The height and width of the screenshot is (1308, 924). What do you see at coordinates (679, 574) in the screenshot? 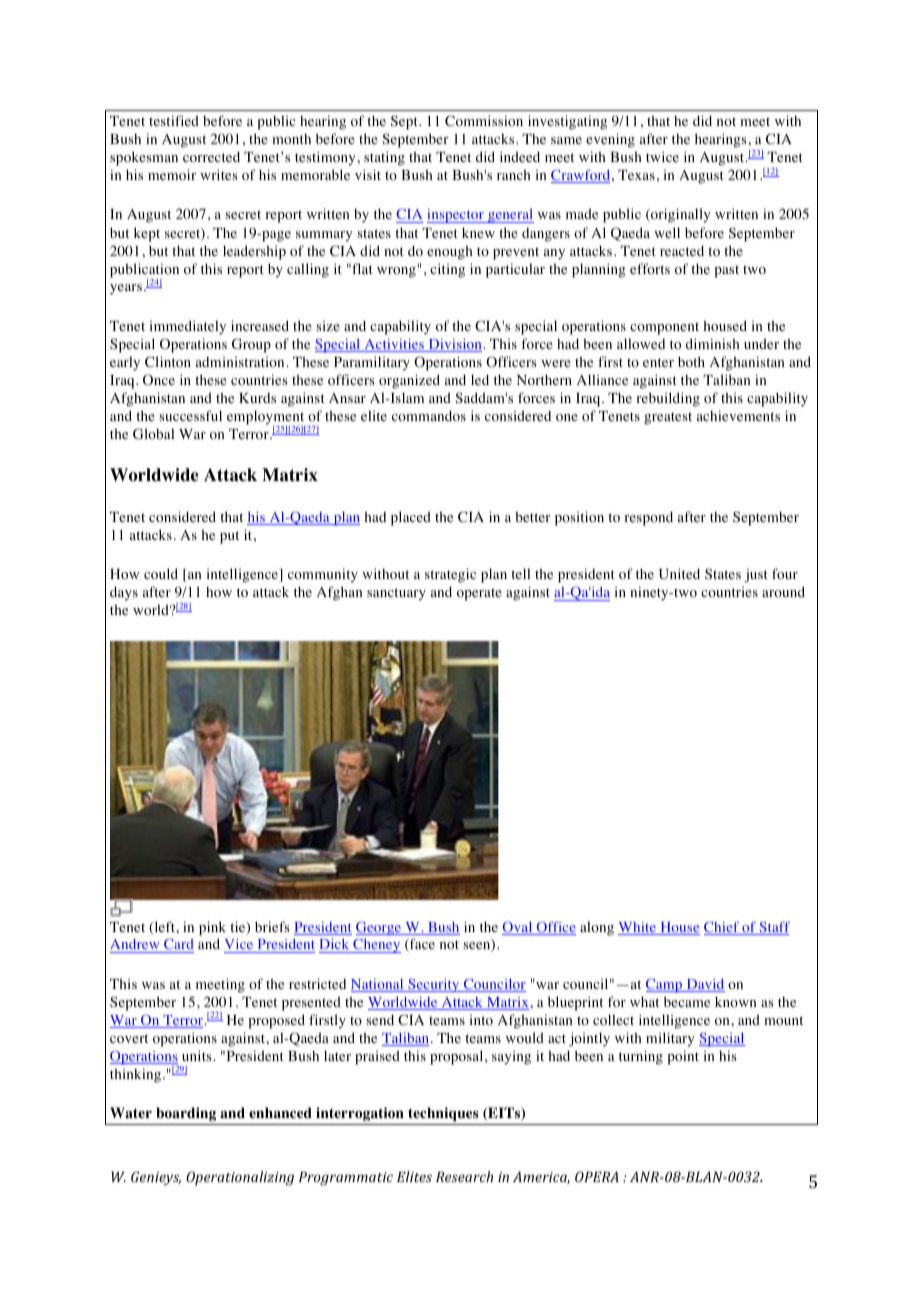
I see `United` at bounding box center [679, 574].
